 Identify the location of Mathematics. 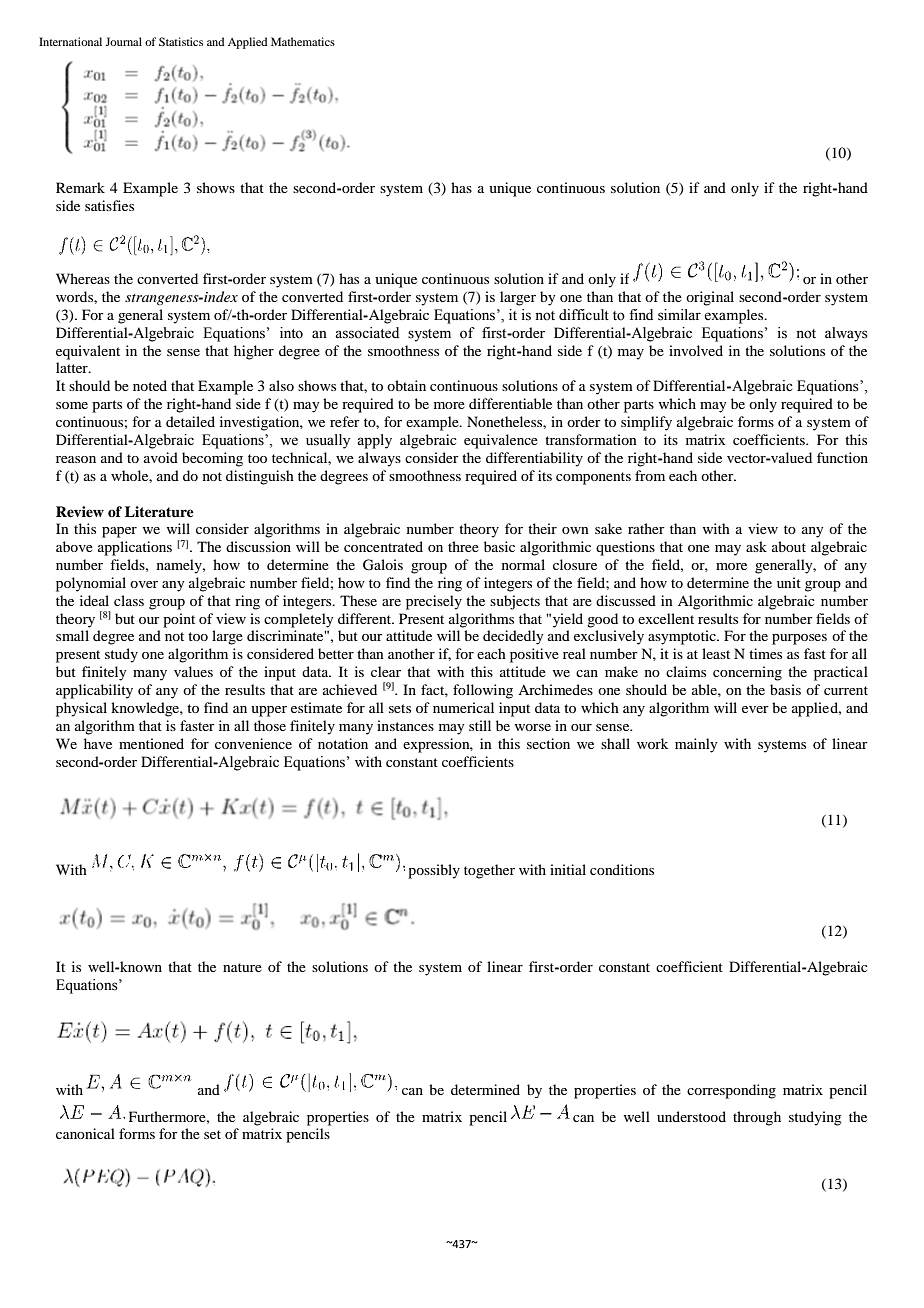
(303, 41).
